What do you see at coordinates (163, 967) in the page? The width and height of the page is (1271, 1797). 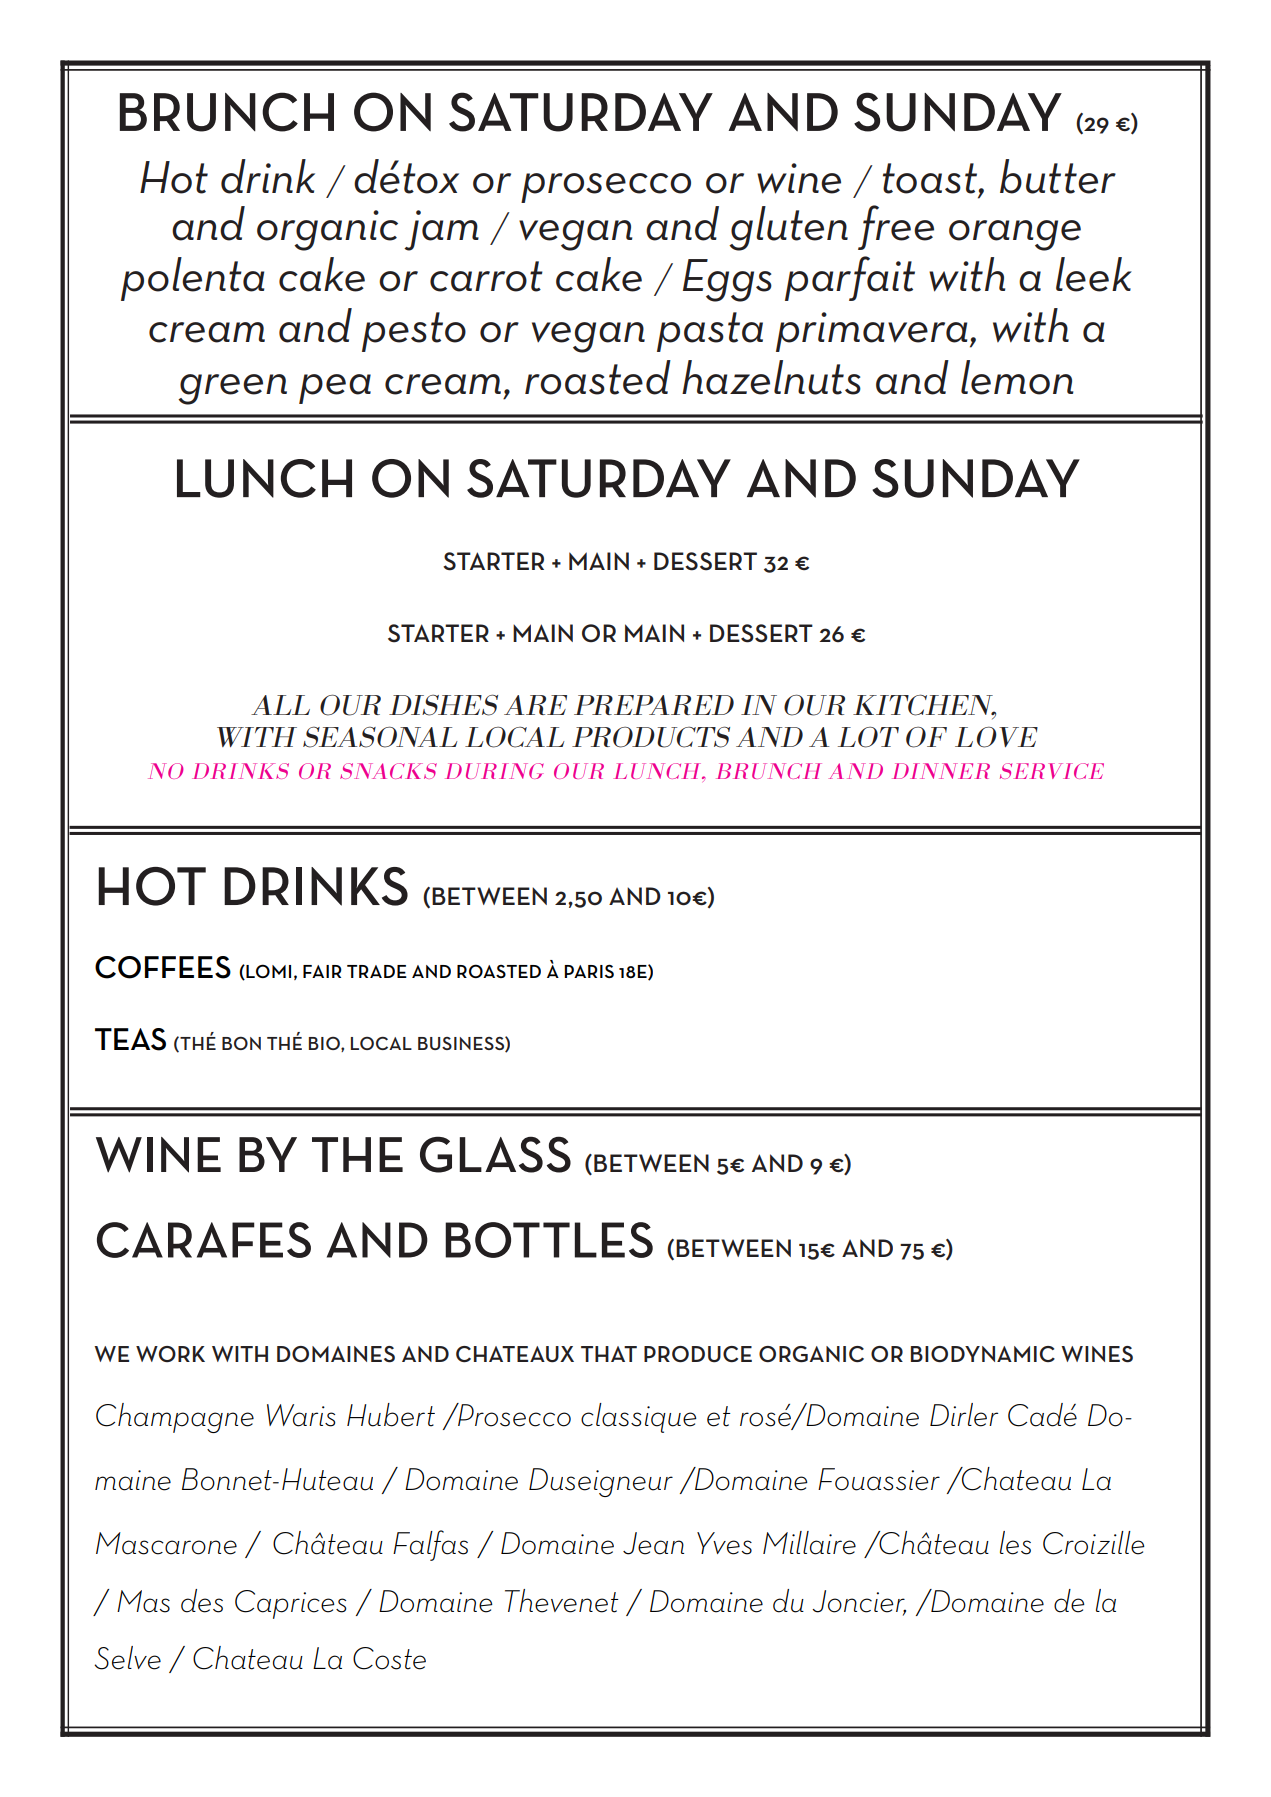 I see `COFFEES` at bounding box center [163, 967].
